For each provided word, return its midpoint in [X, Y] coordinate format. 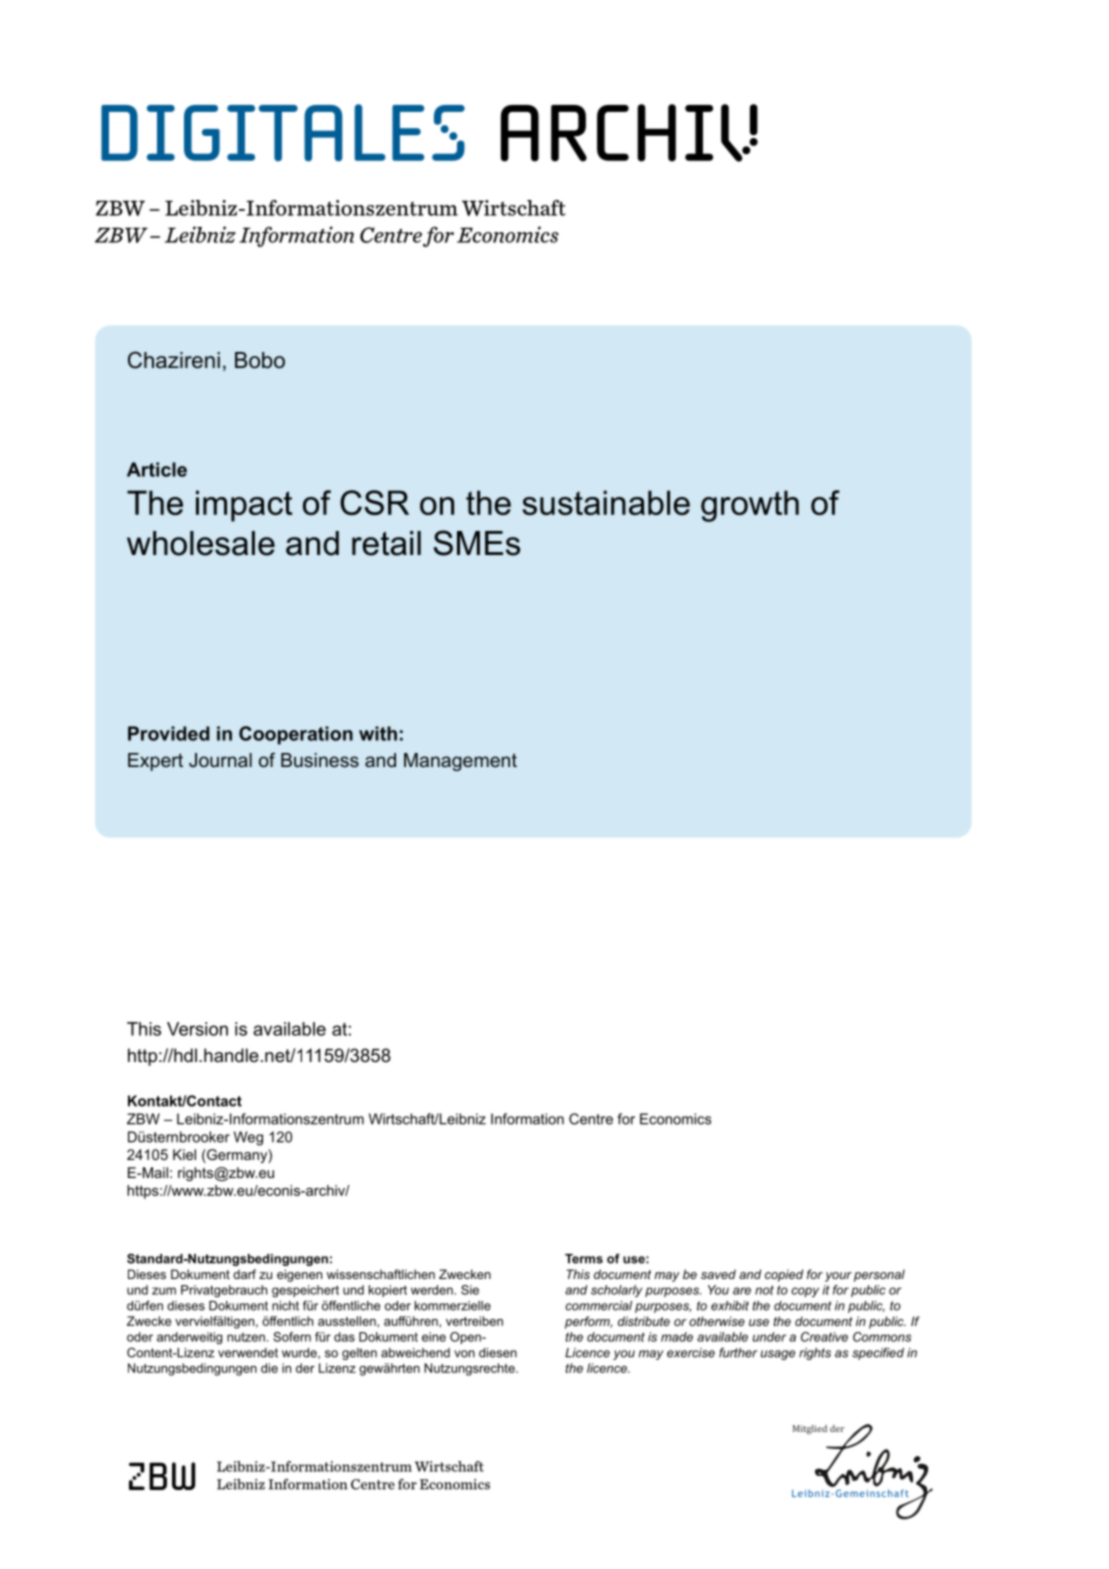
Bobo [260, 360]
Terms [584, 1259]
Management [460, 762]
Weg [248, 1138]
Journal [220, 760]
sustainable [606, 502]
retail [386, 543]
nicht [285, 1306]
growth [750, 506]
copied [784, 1275]
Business [320, 760]
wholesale [201, 543]
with [378, 733]
